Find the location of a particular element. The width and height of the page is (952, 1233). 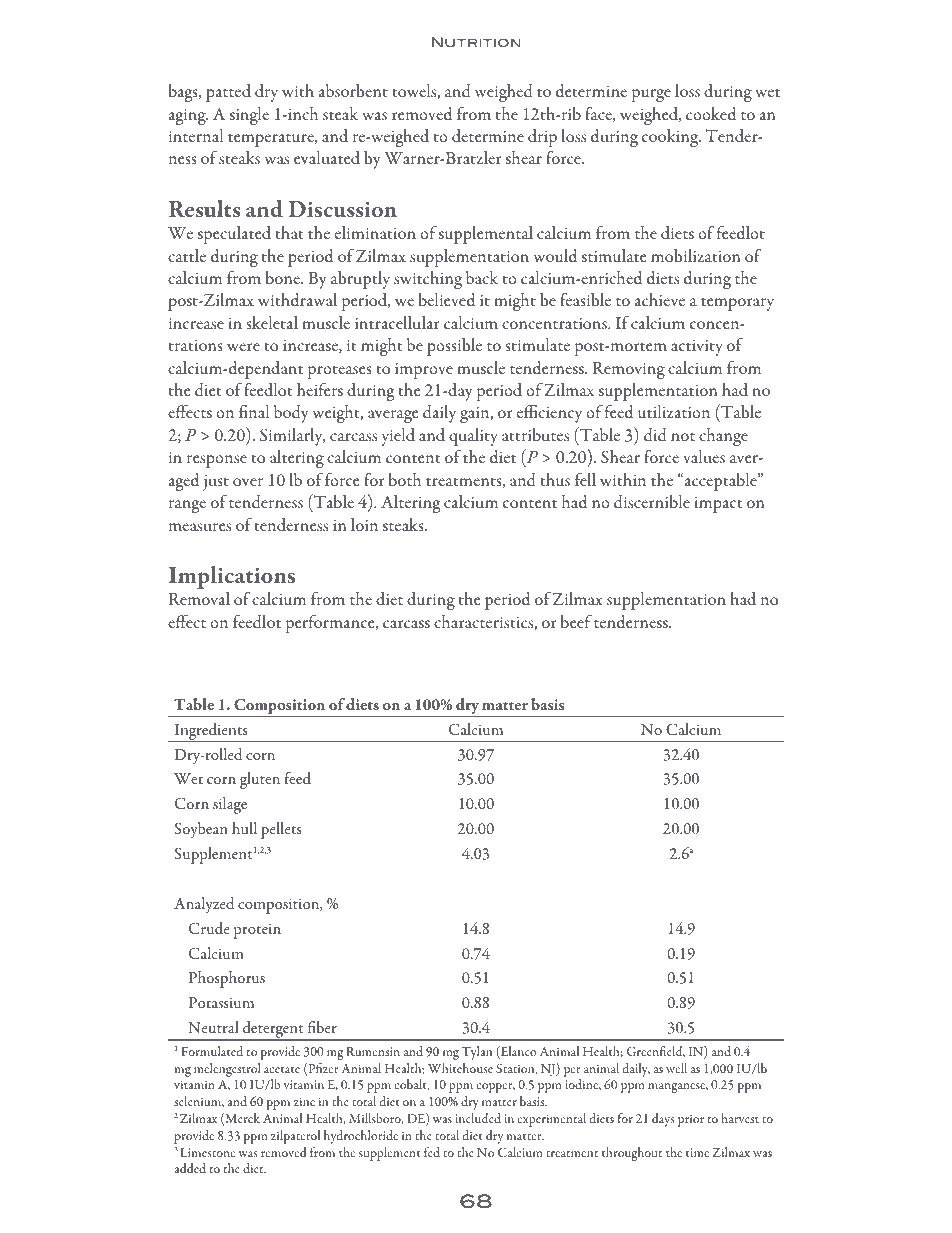

patted is located at coordinates (228, 93).
